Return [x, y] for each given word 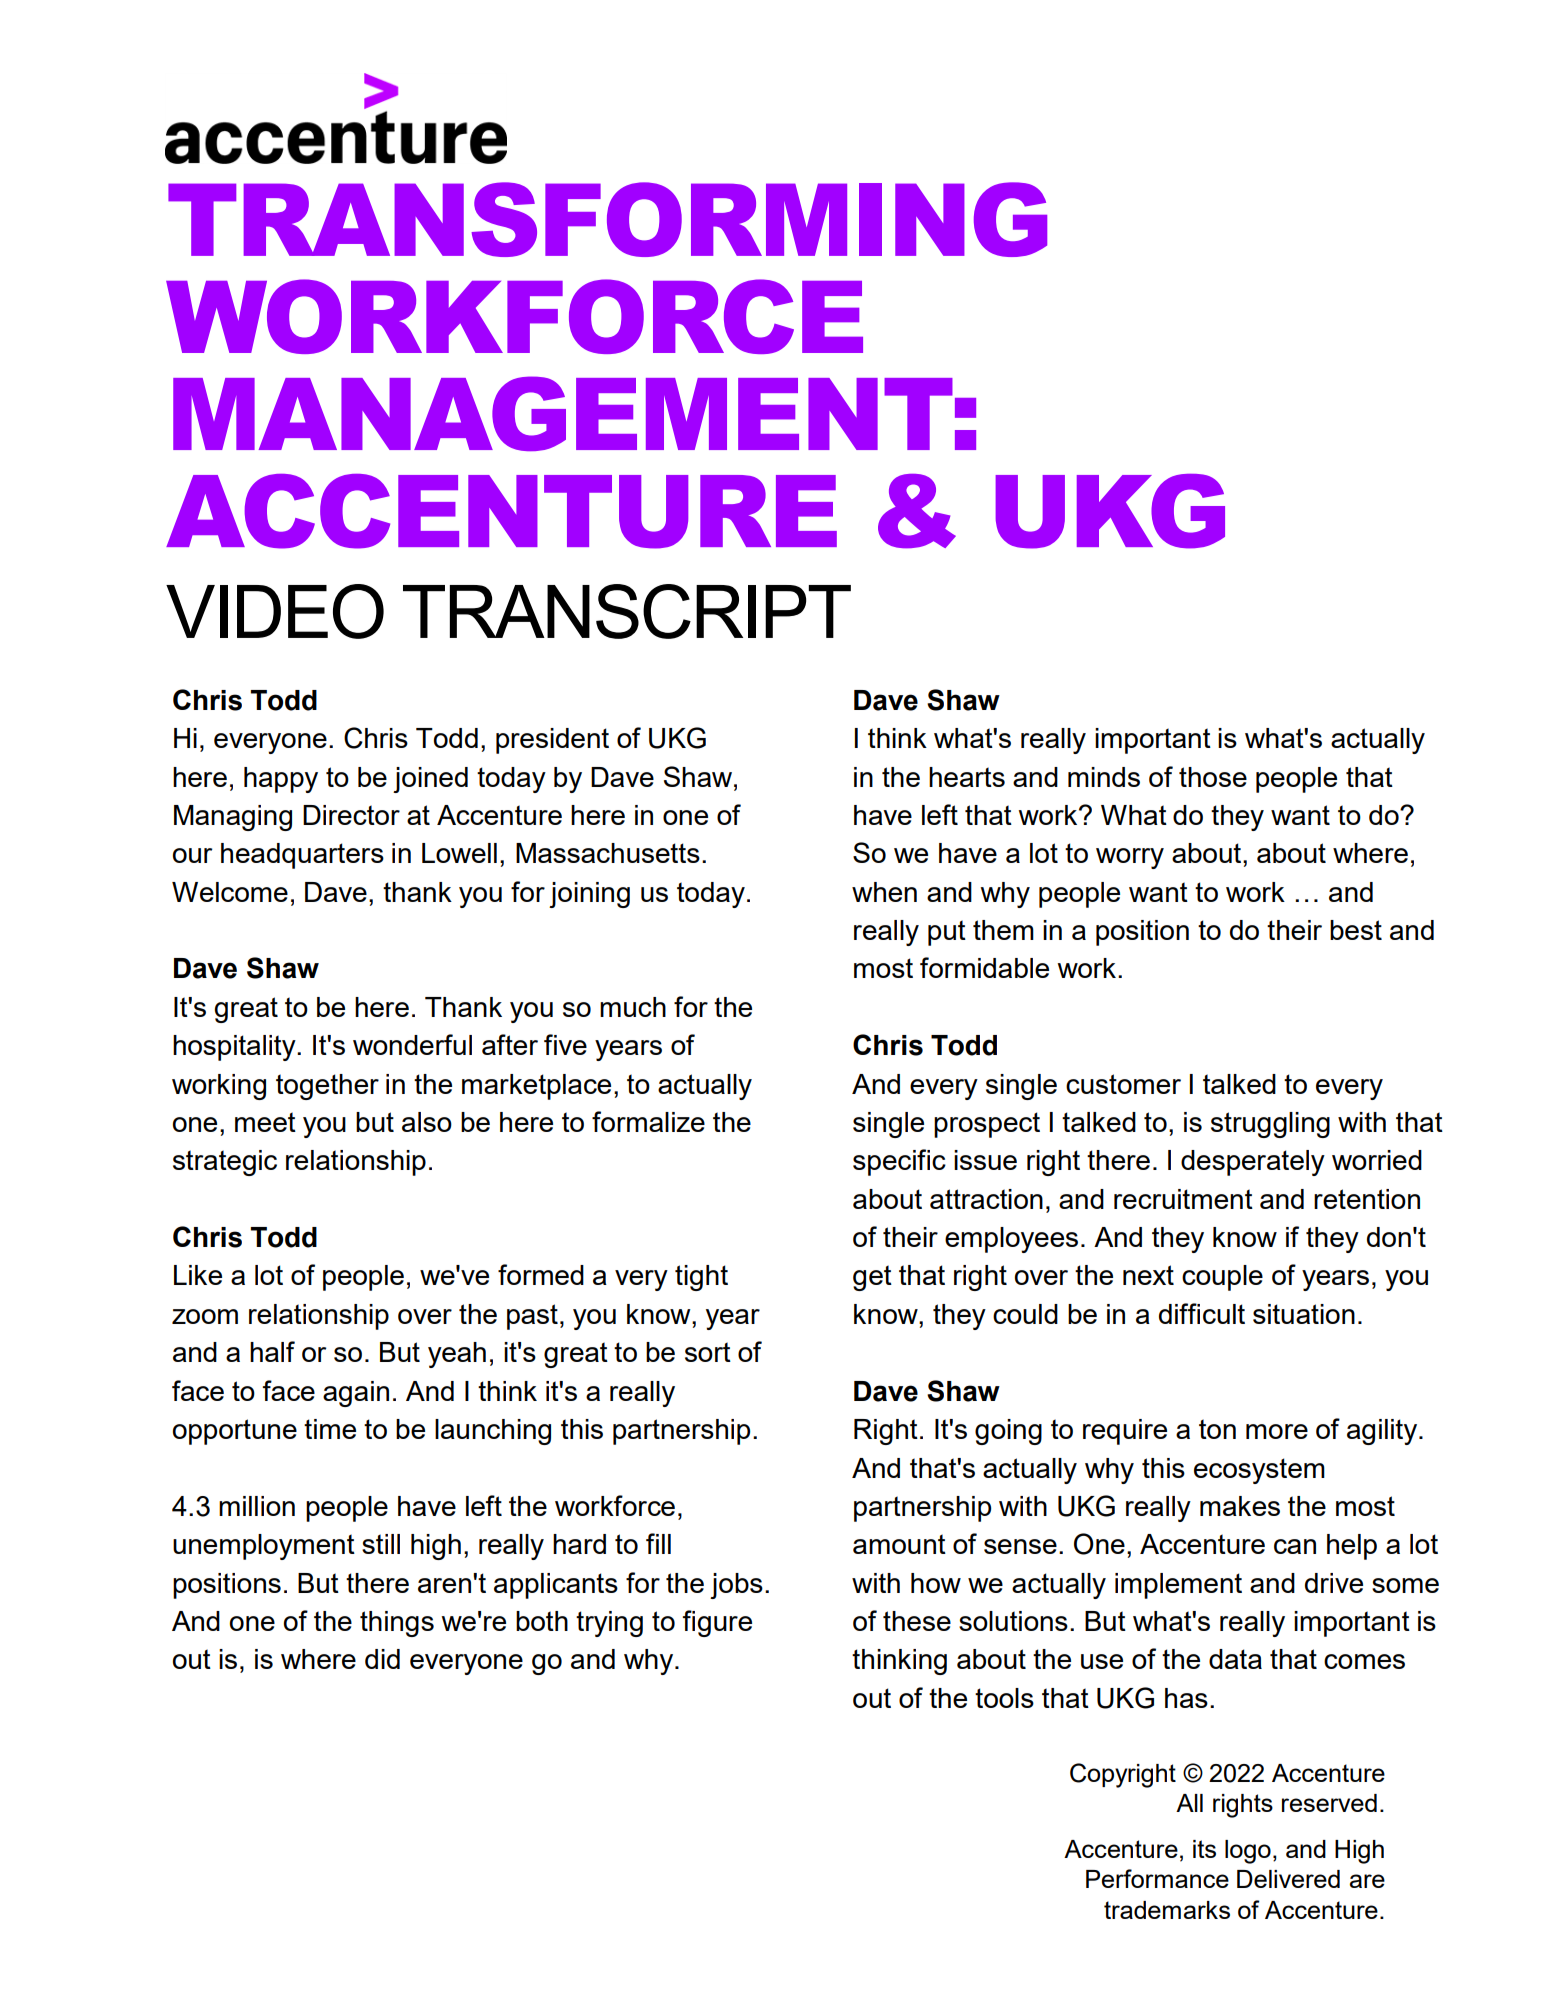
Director [351, 815]
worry [1130, 858]
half [272, 1351]
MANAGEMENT [563, 413]
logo [1248, 1852]
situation [1304, 1314]
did [382, 1659]
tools [1004, 1698]
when [884, 892]
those [1213, 777]
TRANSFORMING [607, 219]
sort [708, 1352]
